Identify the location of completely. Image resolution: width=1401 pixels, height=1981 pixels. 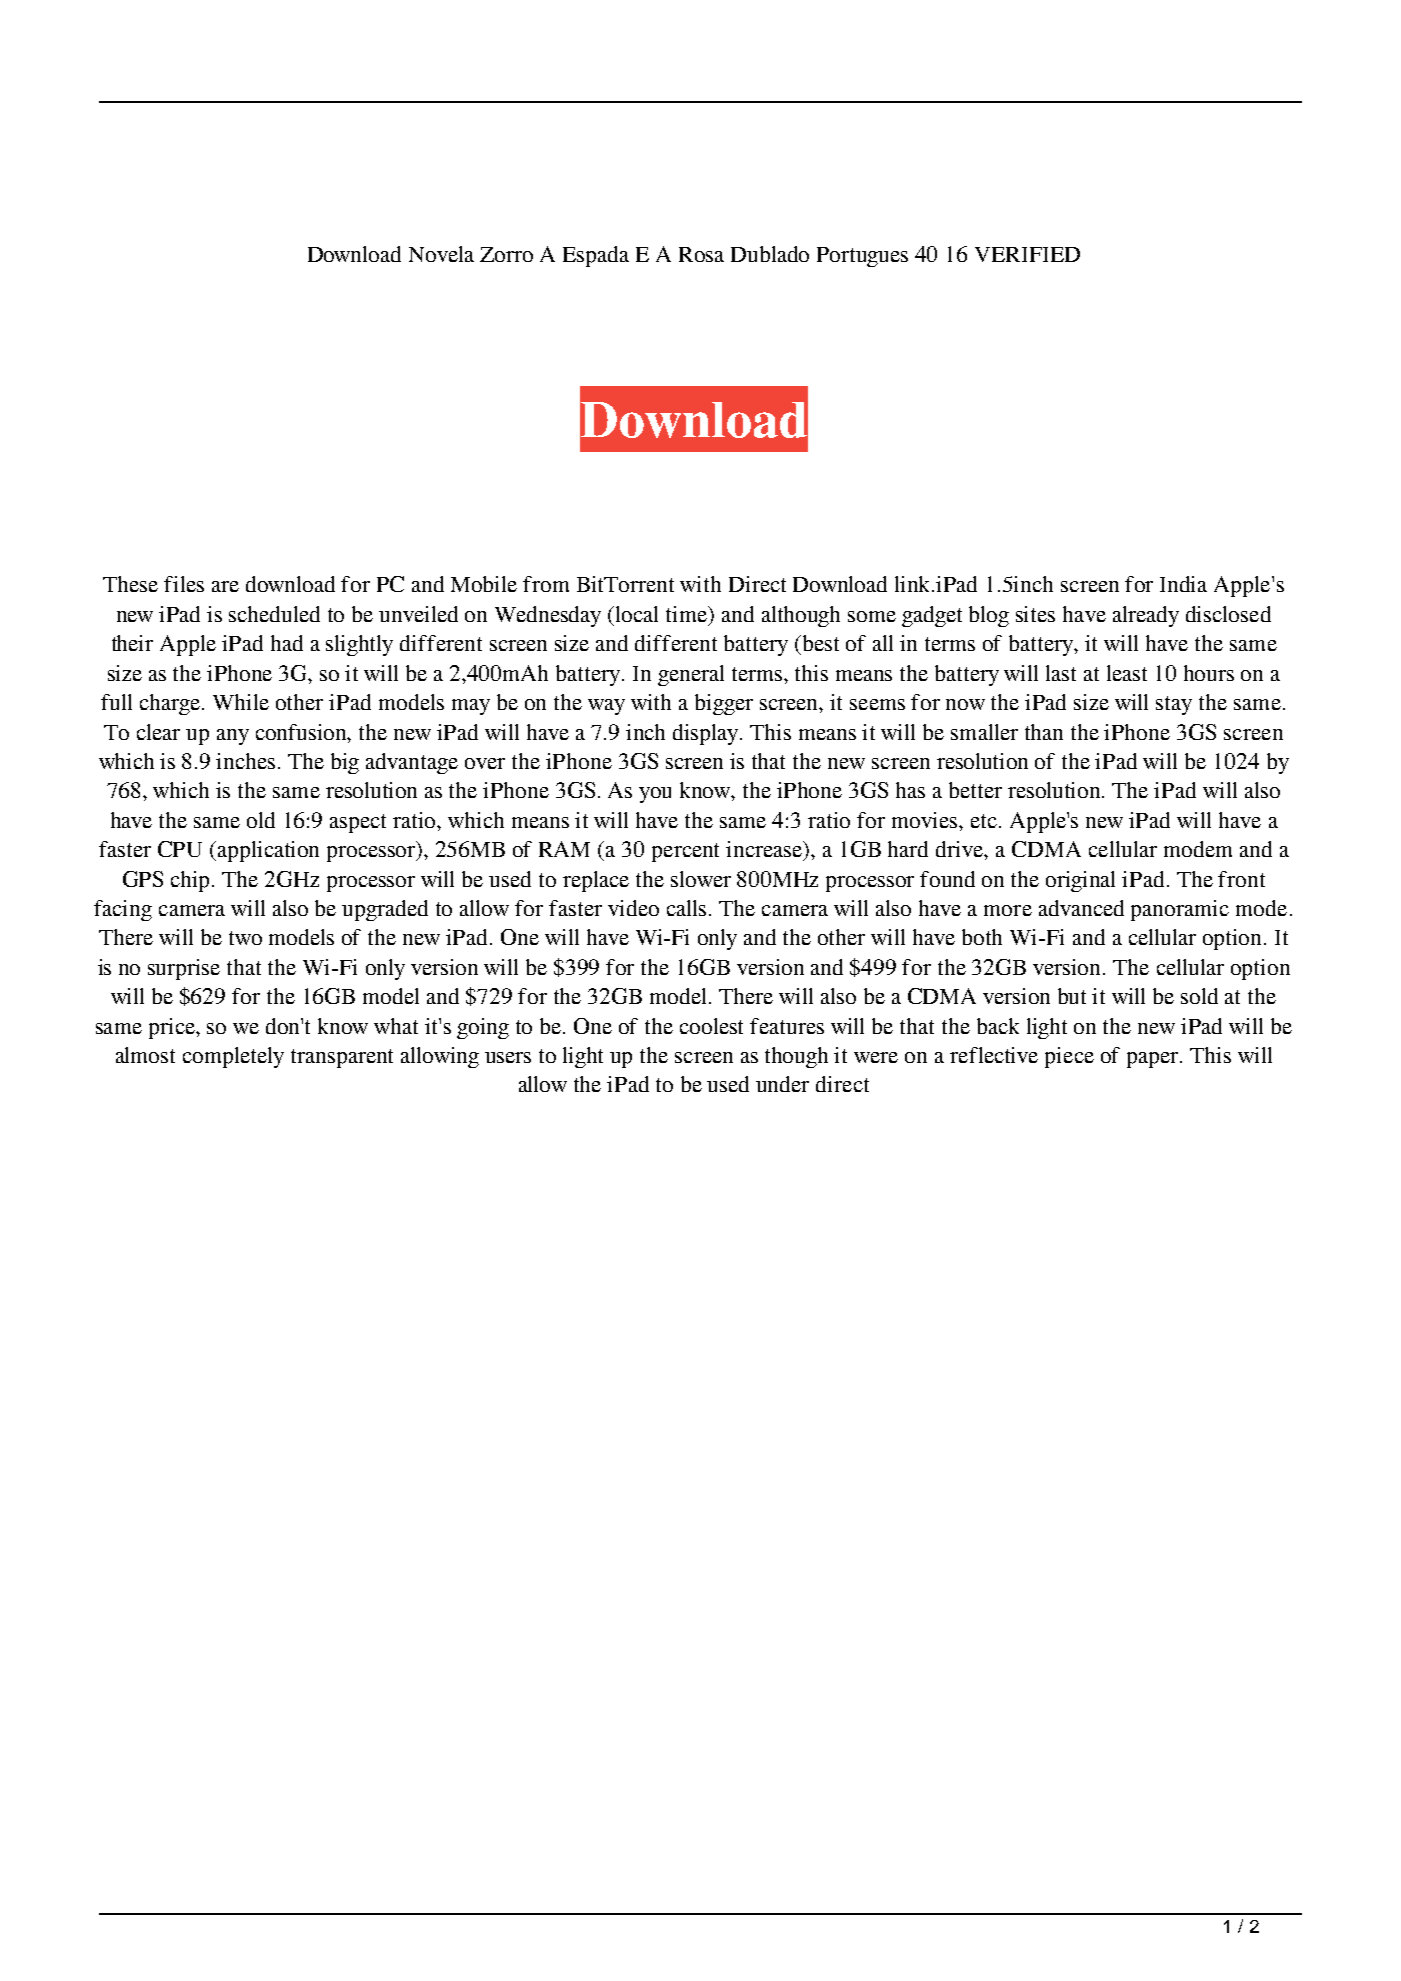
(233, 1057).
